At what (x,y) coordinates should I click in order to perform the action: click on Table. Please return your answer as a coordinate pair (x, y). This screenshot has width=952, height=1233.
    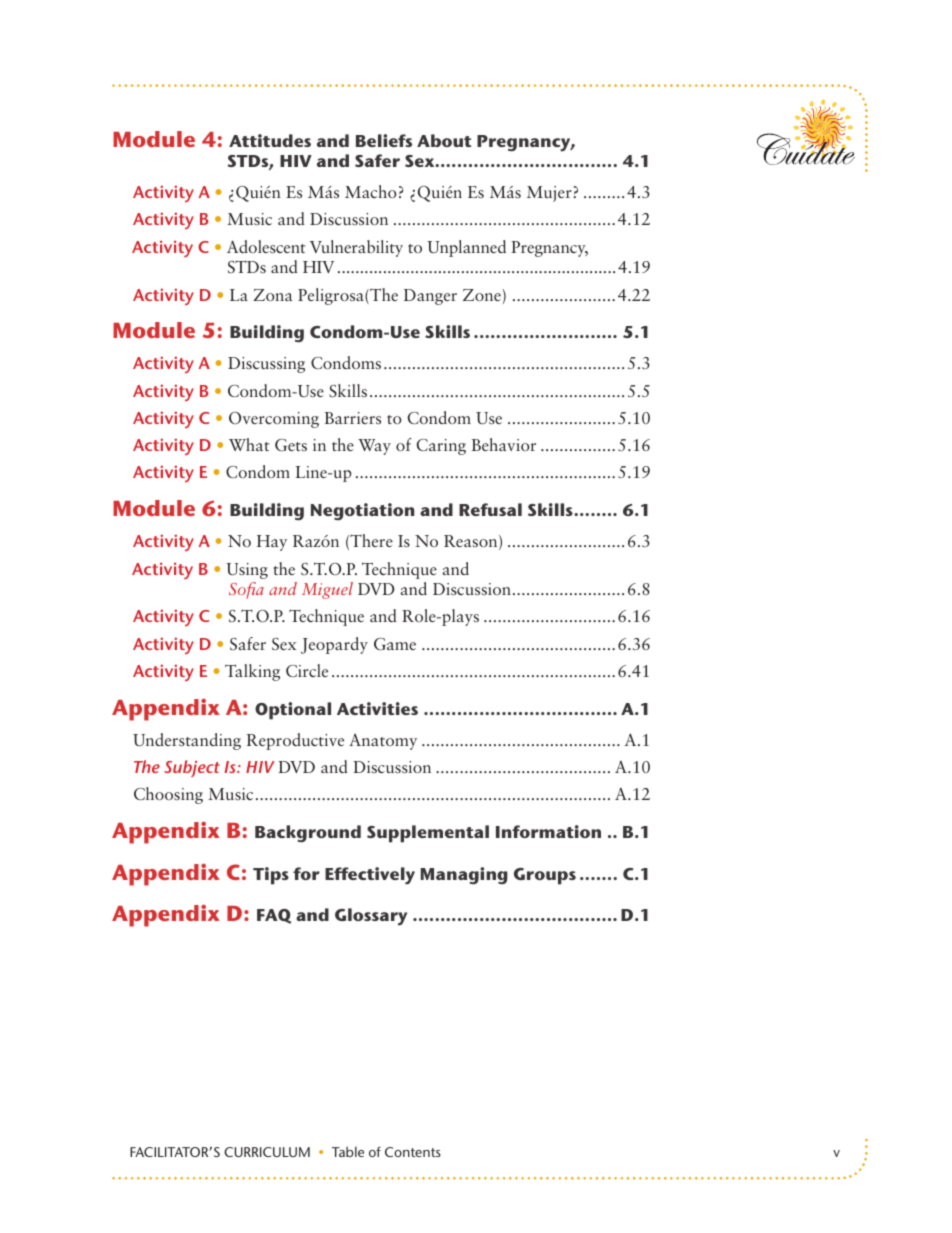
    Looking at the image, I should click on (348, 1151).
